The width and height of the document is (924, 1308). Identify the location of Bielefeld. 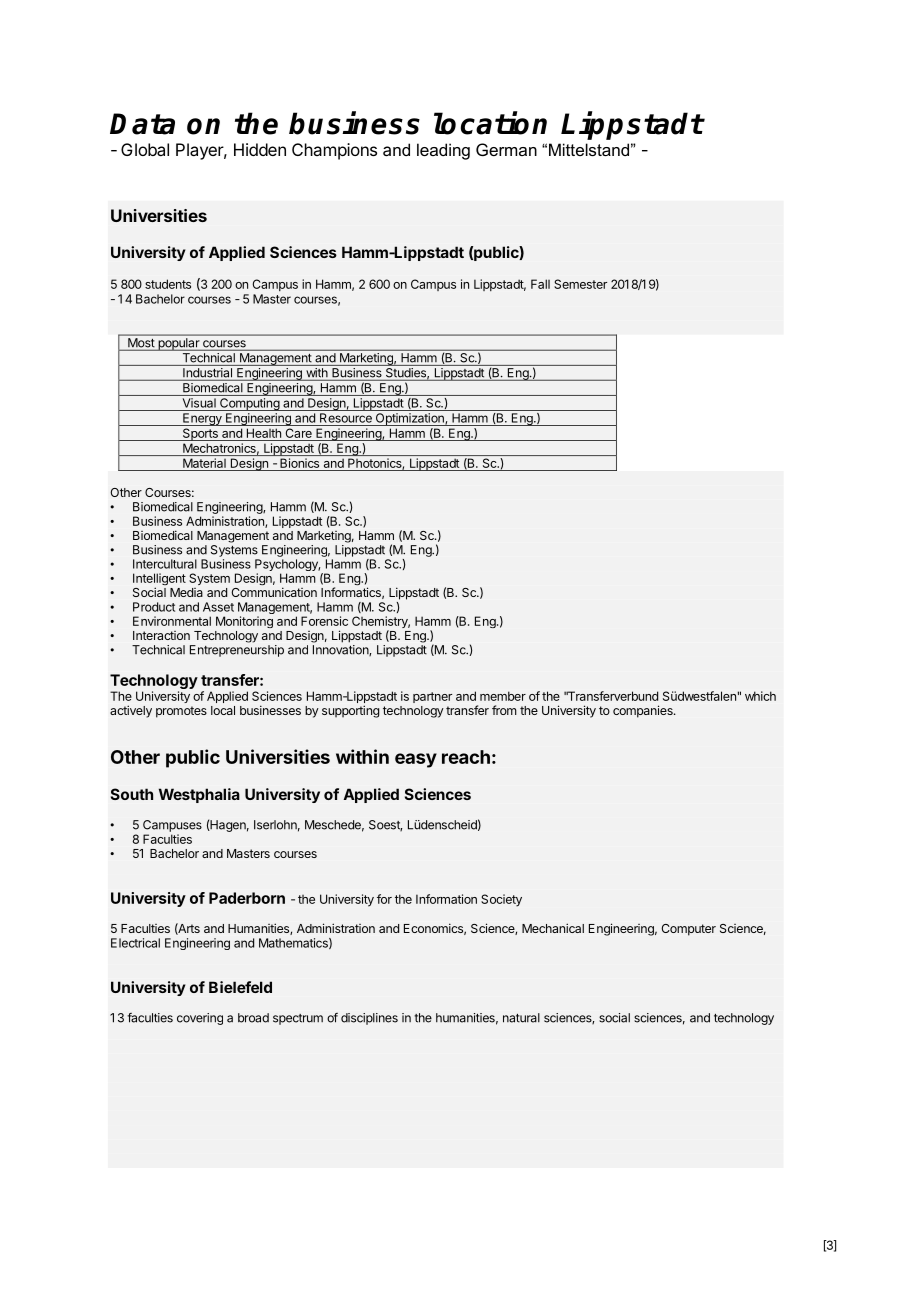
(240, 987).
